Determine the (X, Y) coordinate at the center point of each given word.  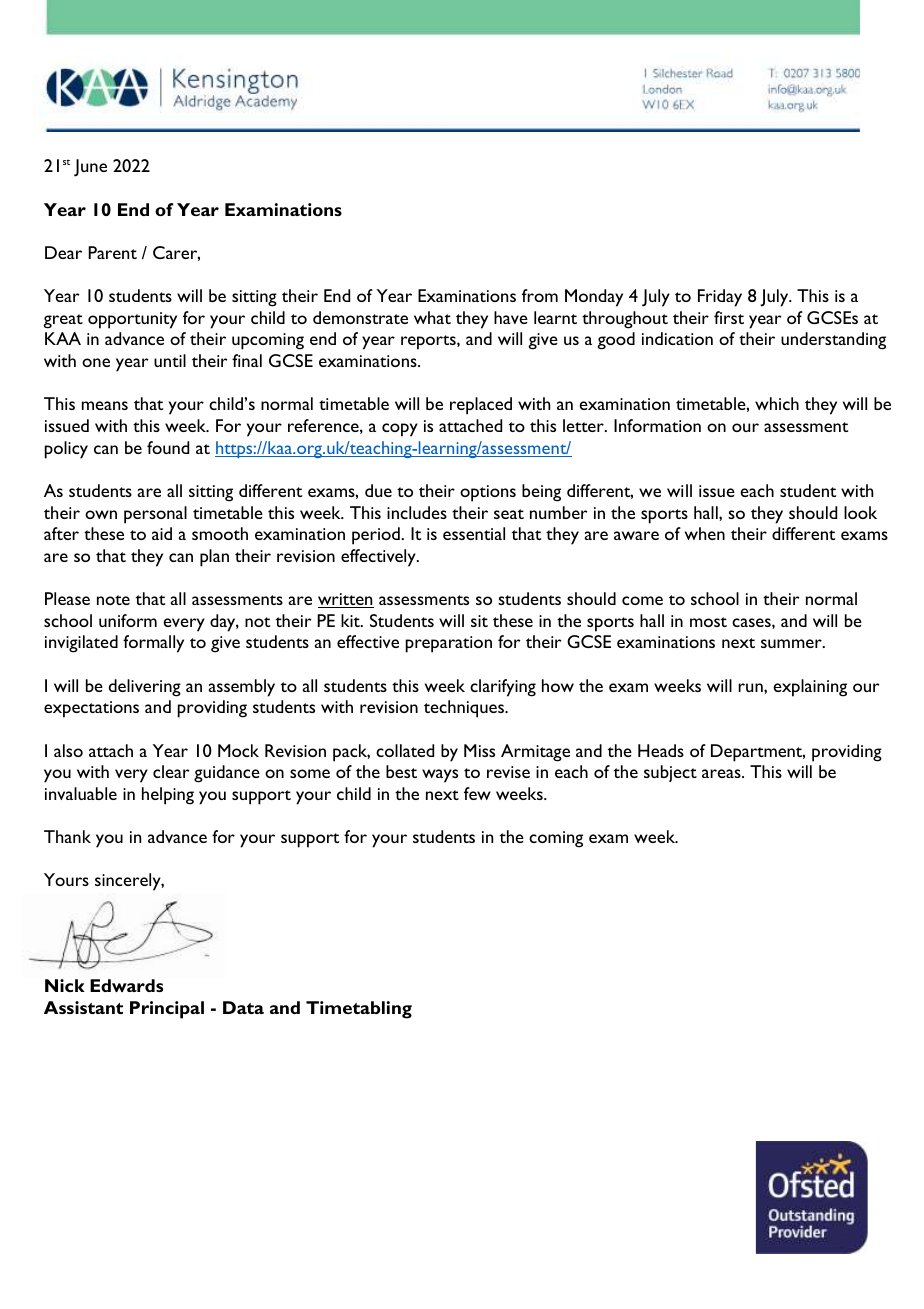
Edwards (126, 985)
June (90, 168)
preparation (449, 644)
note (113, 600)
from (540, 295)
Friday (720, 298)
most (708, 622)
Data (243, 1007)
